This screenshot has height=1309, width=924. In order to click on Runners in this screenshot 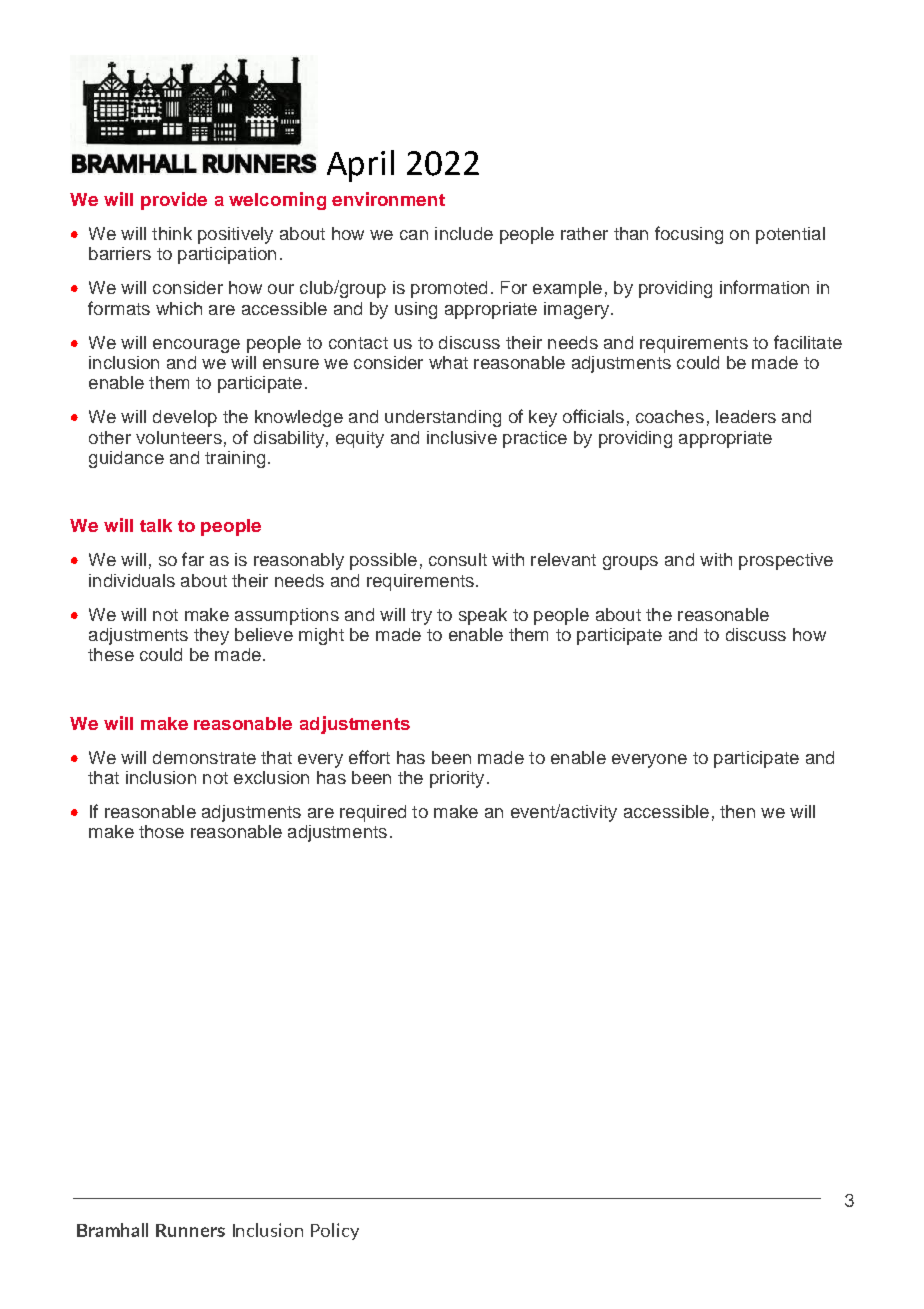, I will do `click(190, 1230)`.
